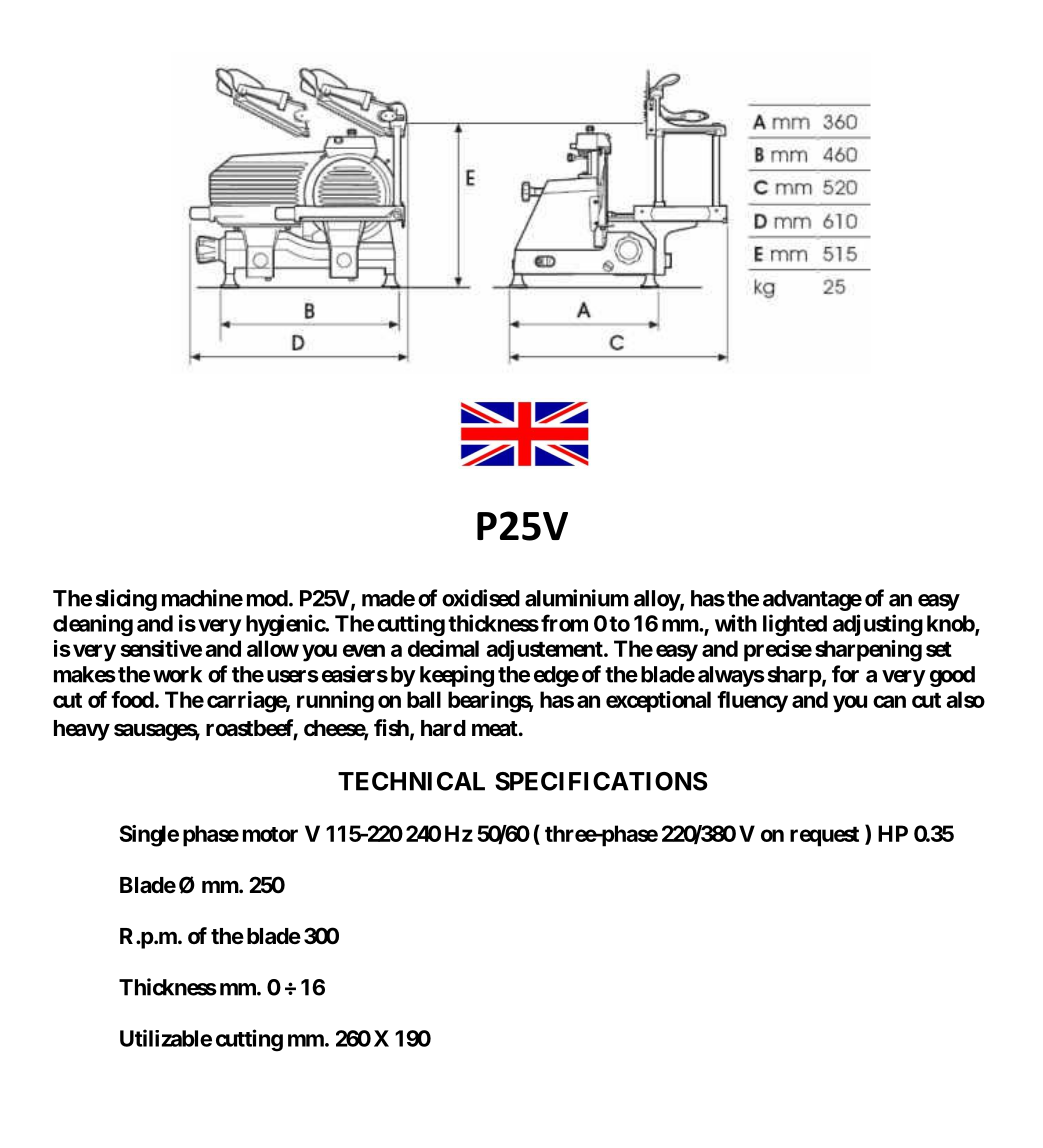 Image resolution: width=1043 pixels, height=1148 pixels. Describe the element at coordinates (82, 730) in the image. I see `heavy` at that location.
